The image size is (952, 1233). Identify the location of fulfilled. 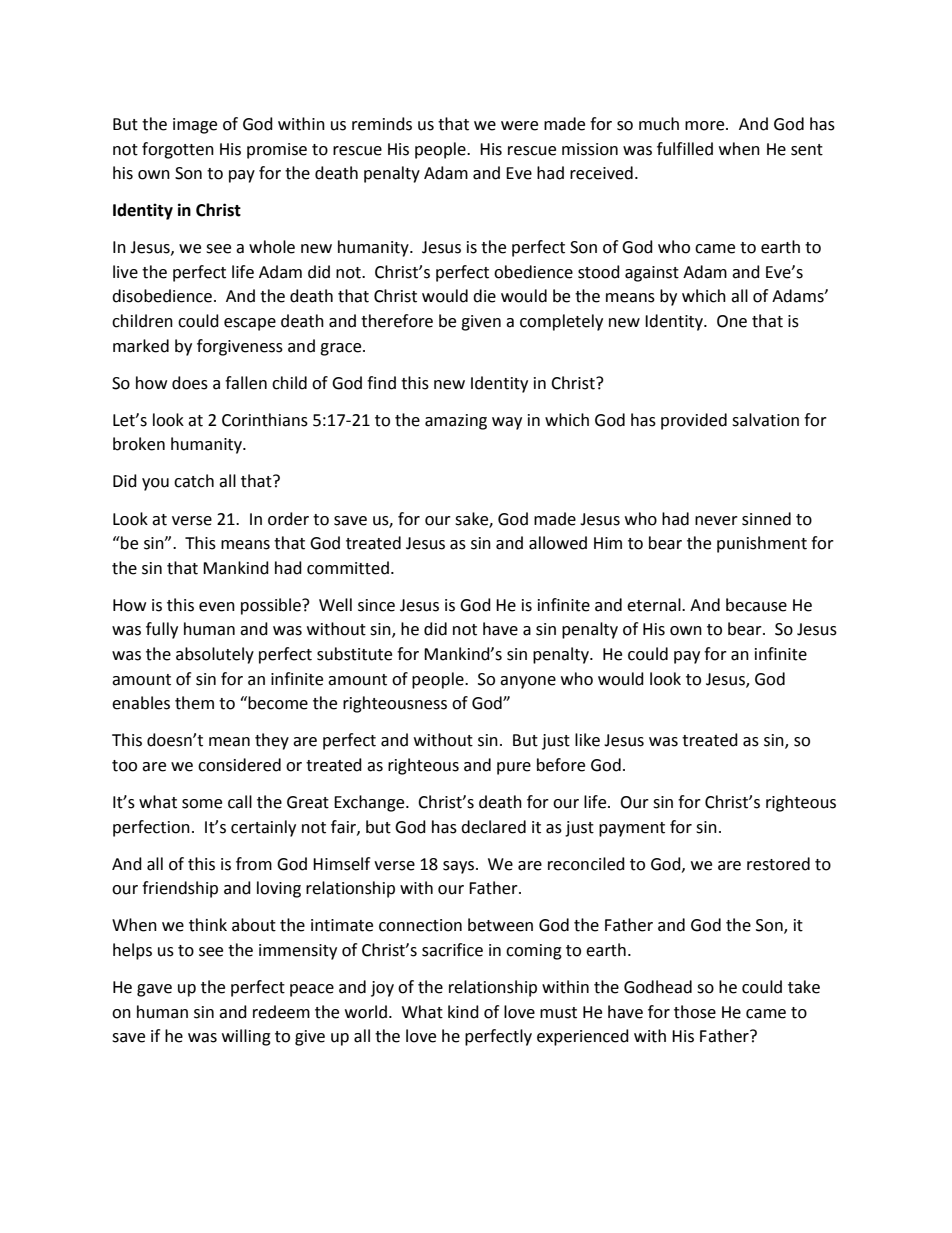
(685, 149).
